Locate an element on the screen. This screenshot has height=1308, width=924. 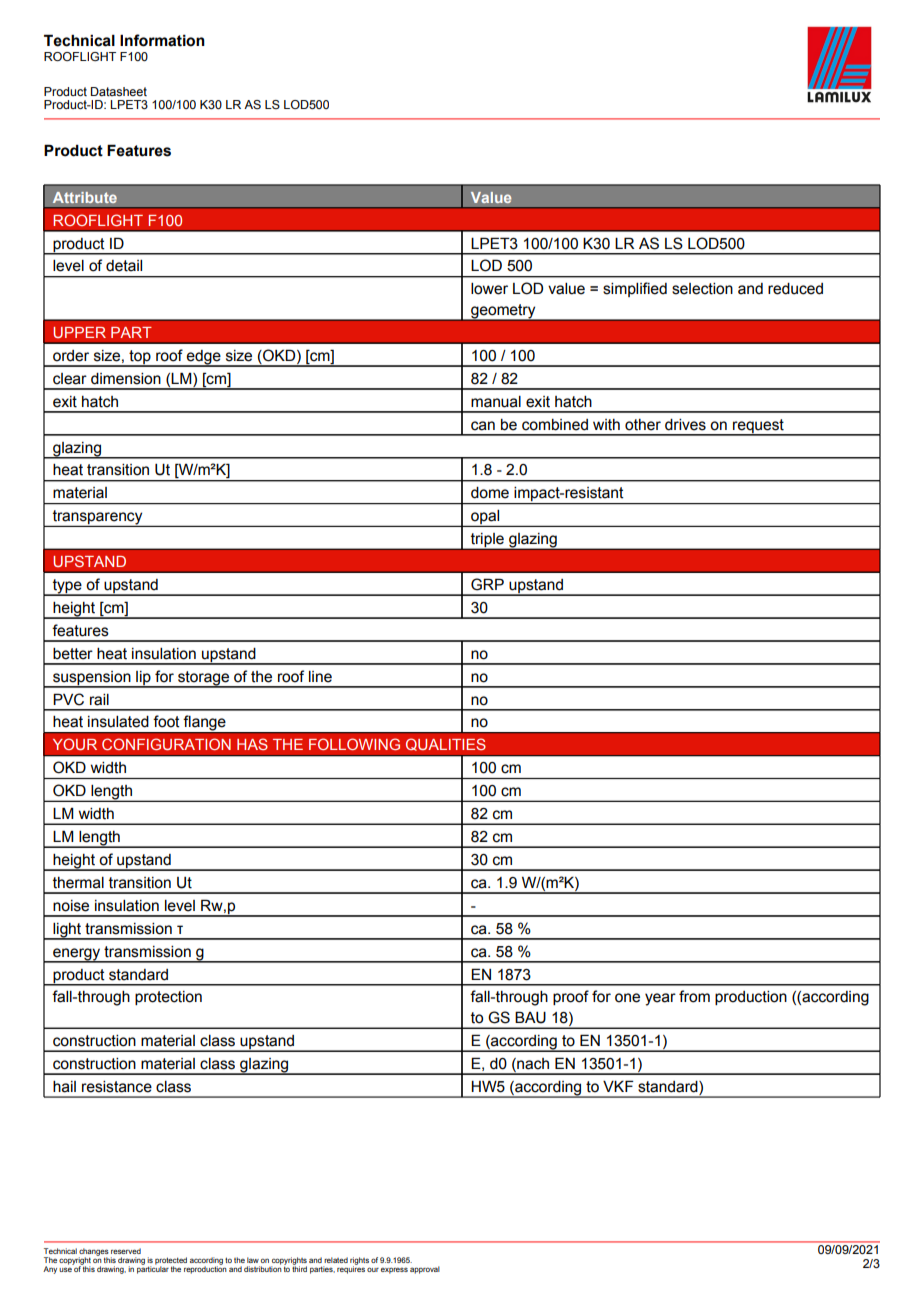
transparency is located at coordinates (98, 518).
